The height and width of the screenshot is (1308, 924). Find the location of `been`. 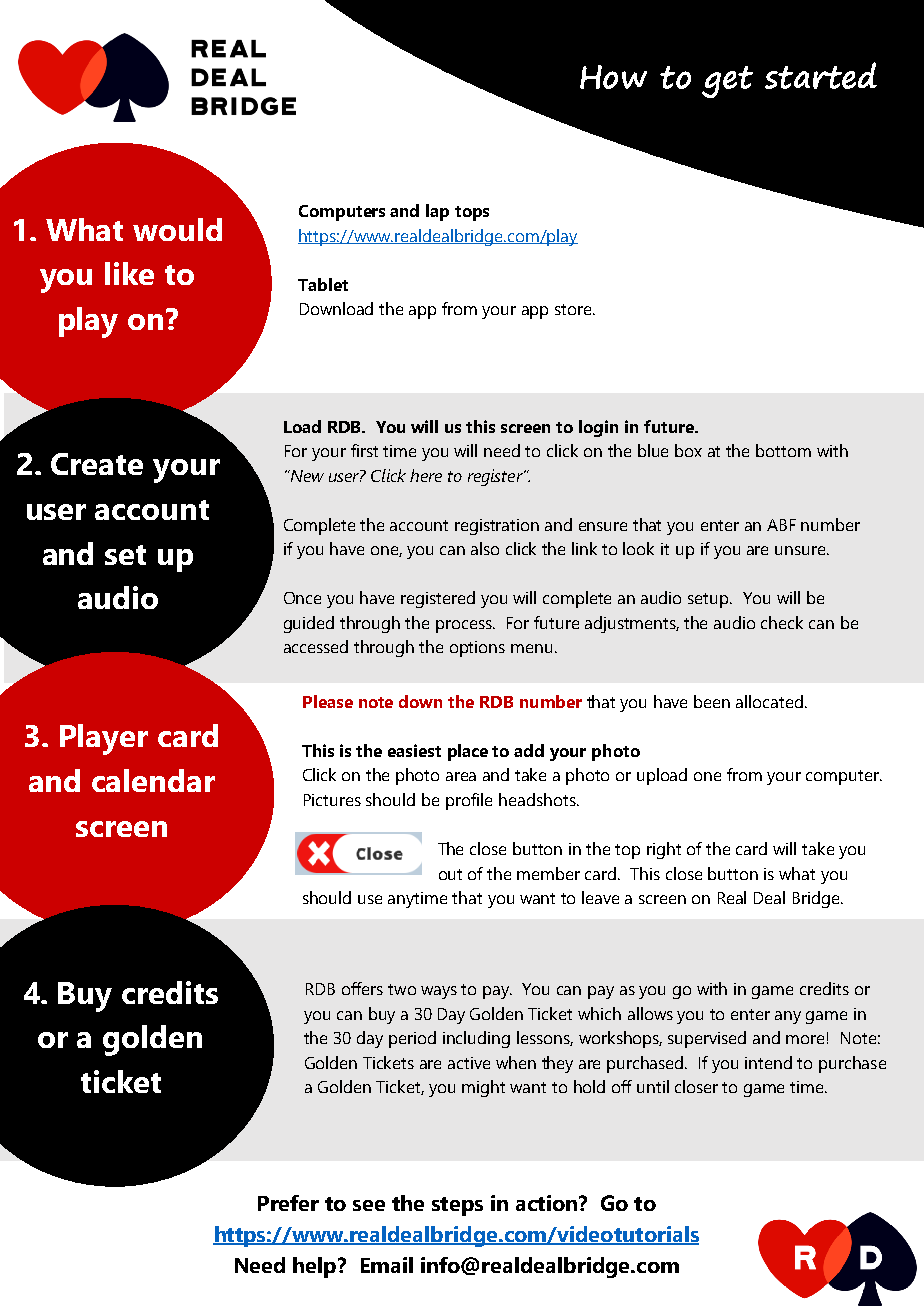

been is located at coordinates (712, 701).
